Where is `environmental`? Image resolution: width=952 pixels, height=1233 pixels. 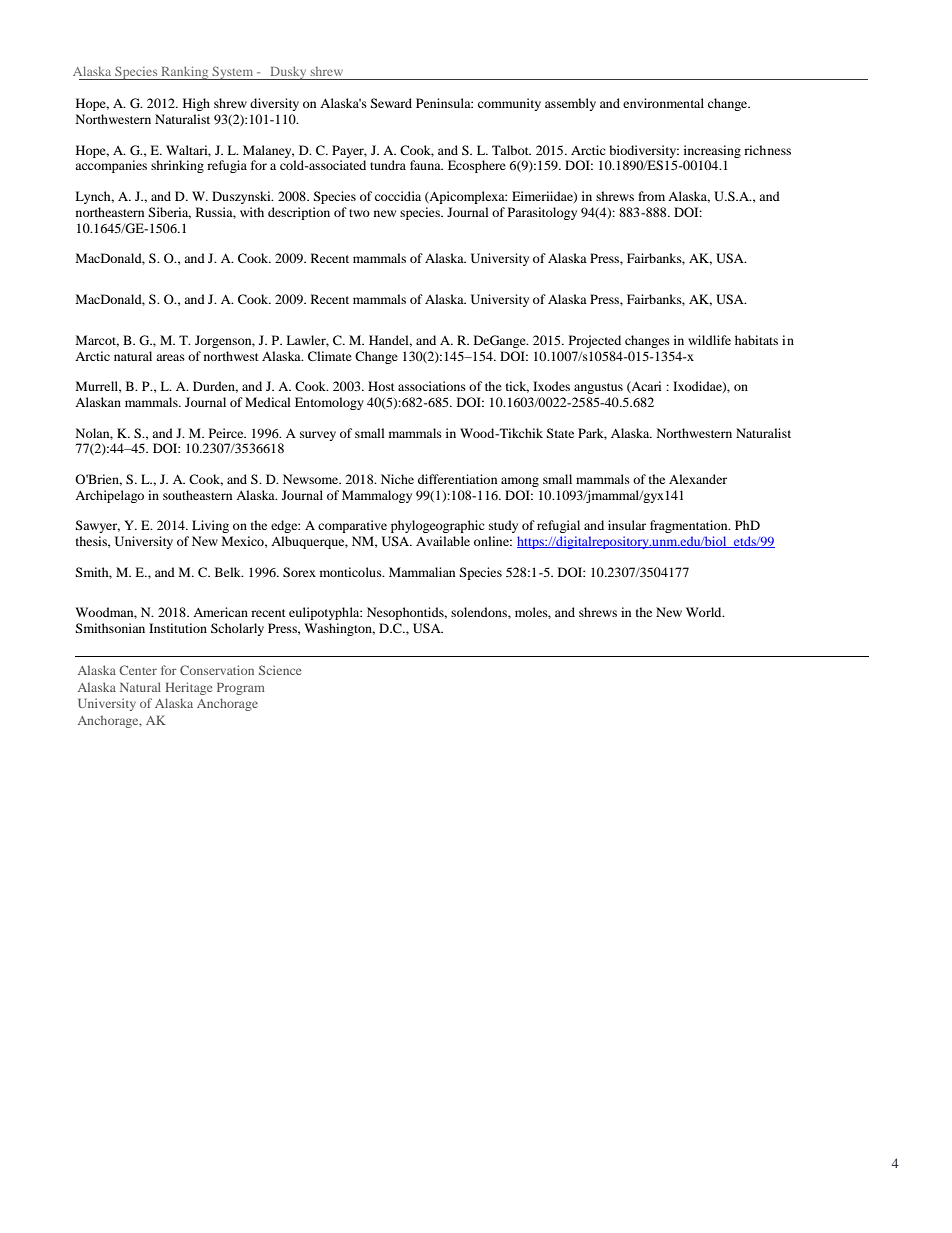
environmental is located at coordinates (663, 103).
